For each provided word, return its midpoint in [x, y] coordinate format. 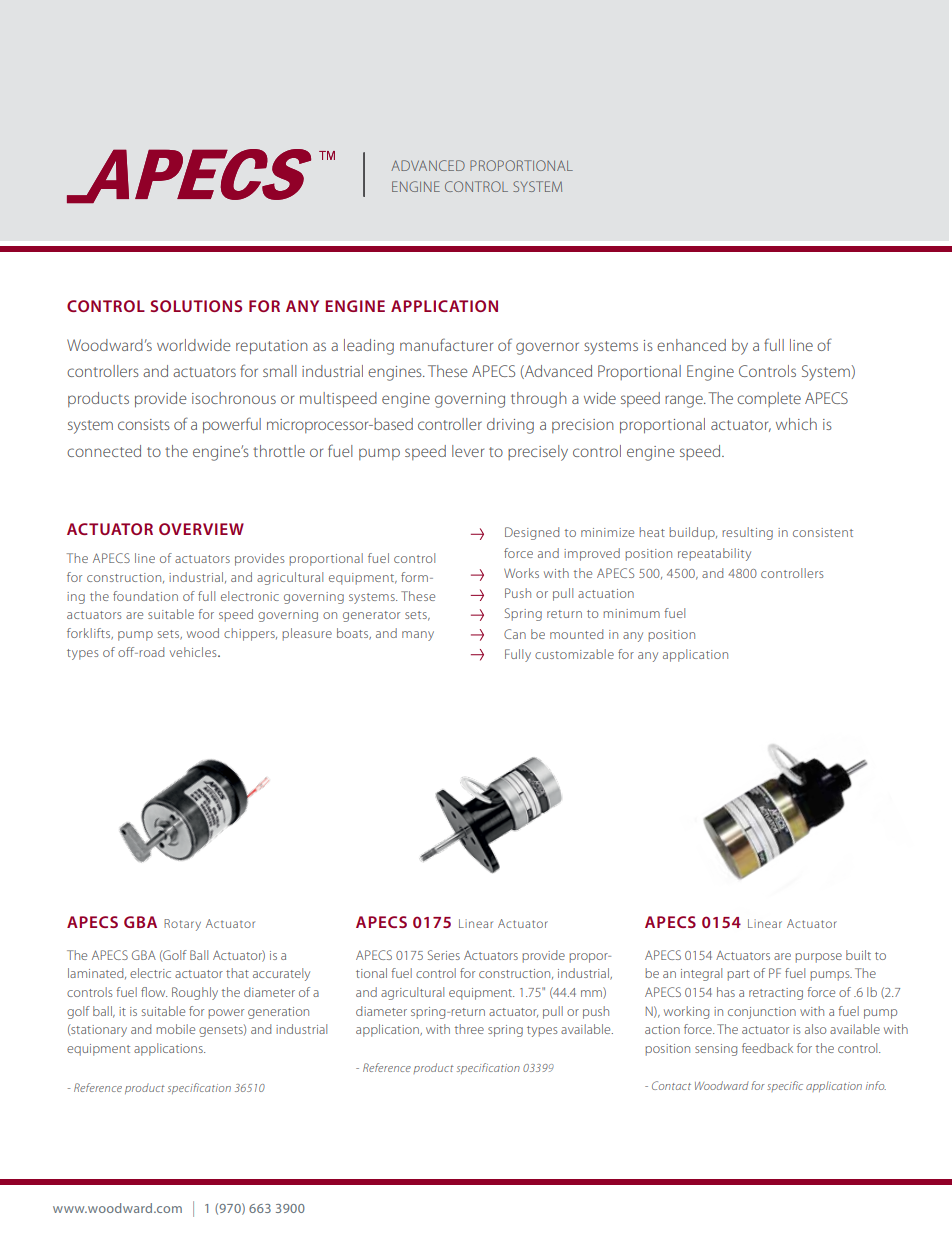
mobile [175, 1029]
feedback [767, 1048]
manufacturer [446, 344]
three [469, 1029]
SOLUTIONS [196, 306]
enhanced [691, 345]
